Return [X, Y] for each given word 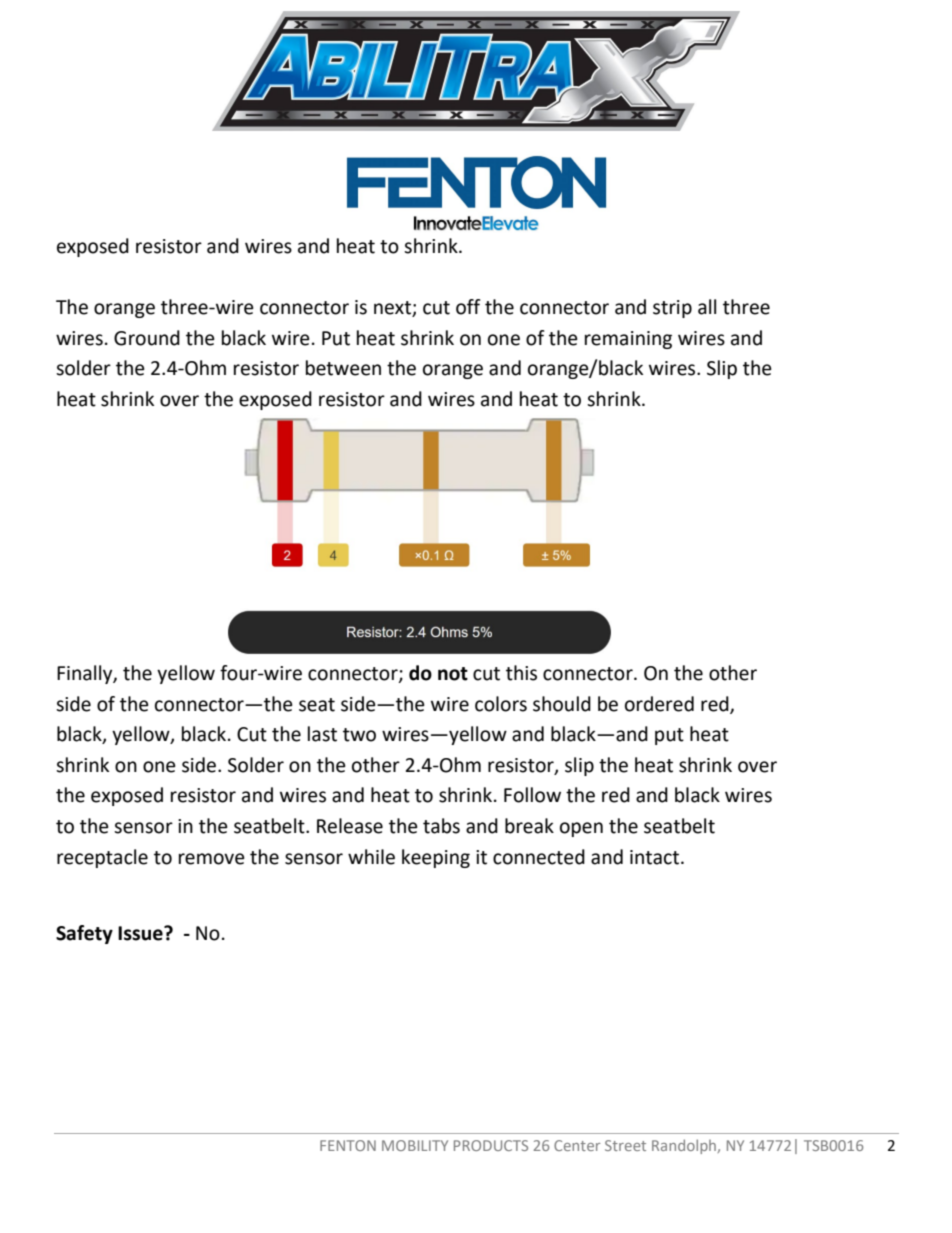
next [393, 309]
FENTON [348, 1145]
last [322, 734]
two [359, 735]
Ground [147, 338]
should [562, 704]
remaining [628, 340]
